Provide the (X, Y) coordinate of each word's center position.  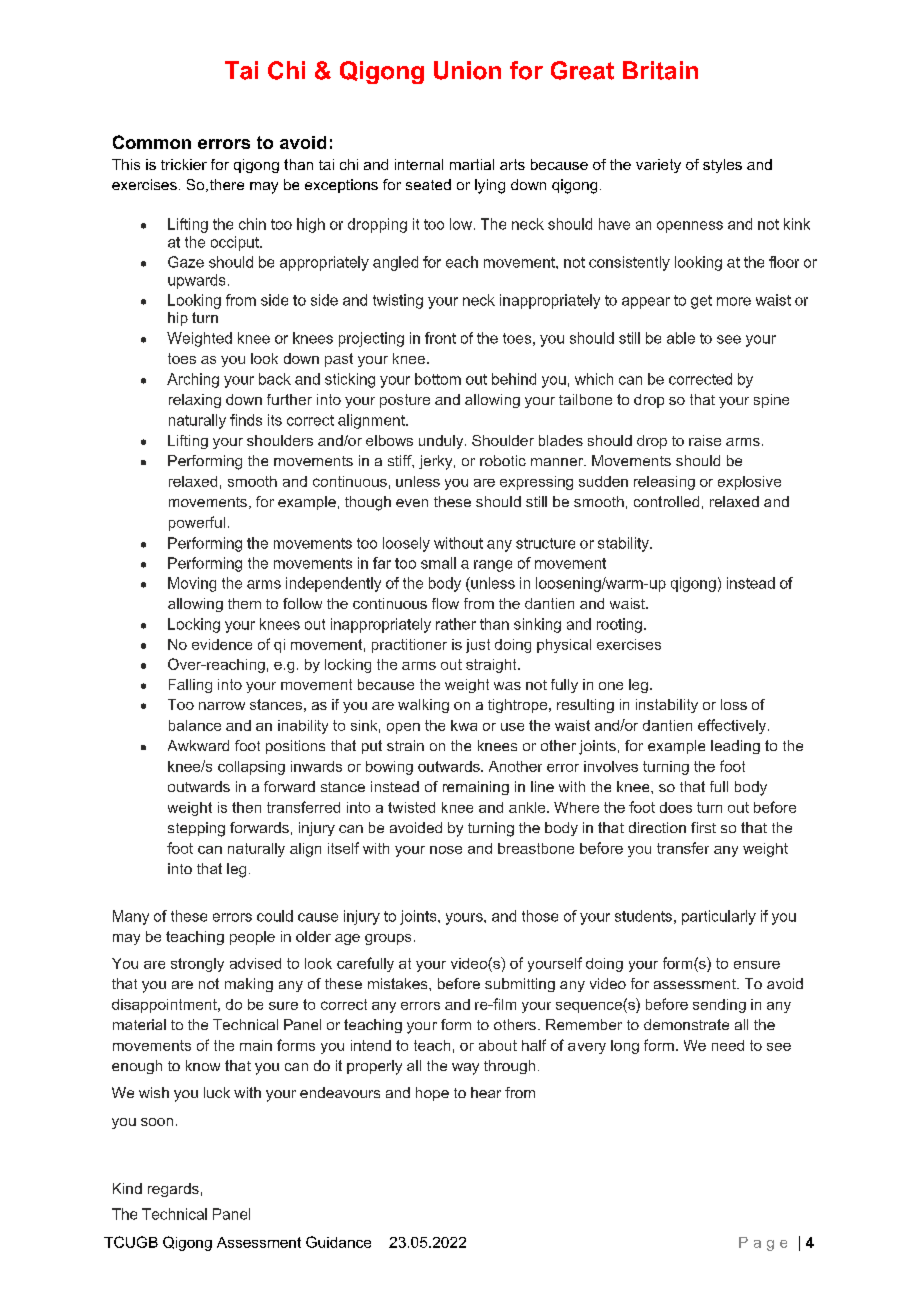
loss (734, 704)
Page (763, 1244)
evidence (222, 644)
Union (467, 70)
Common (152, 142)
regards (173, 1190)
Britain (660, 70)
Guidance (338, 1242)
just (478, 646)
